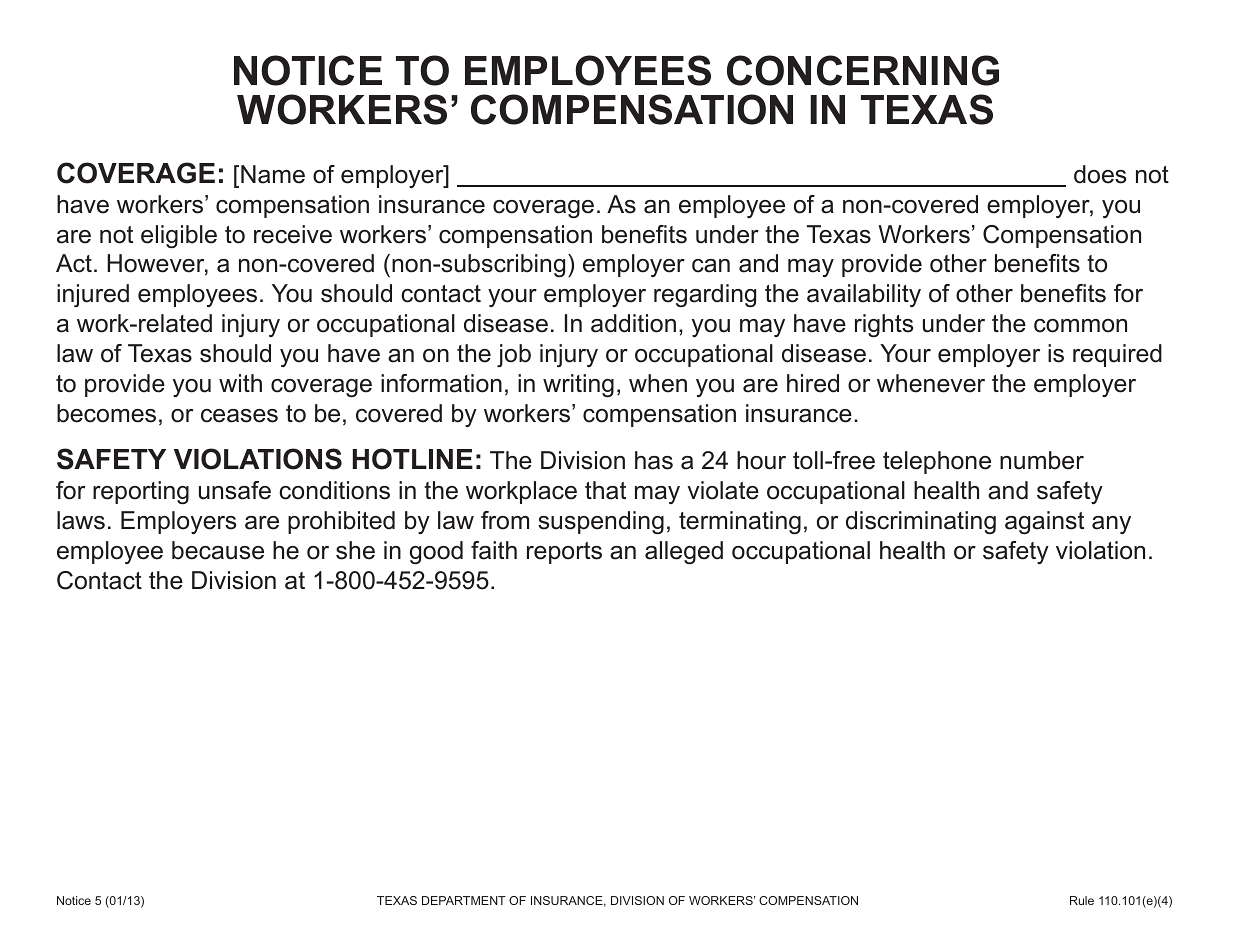 The height and width of the screenshot is (952, 1233). What do you see at coordinates (464, 900) in the screenshot?
I see `DEPARTMENT` at bounding box center [464, 900].
